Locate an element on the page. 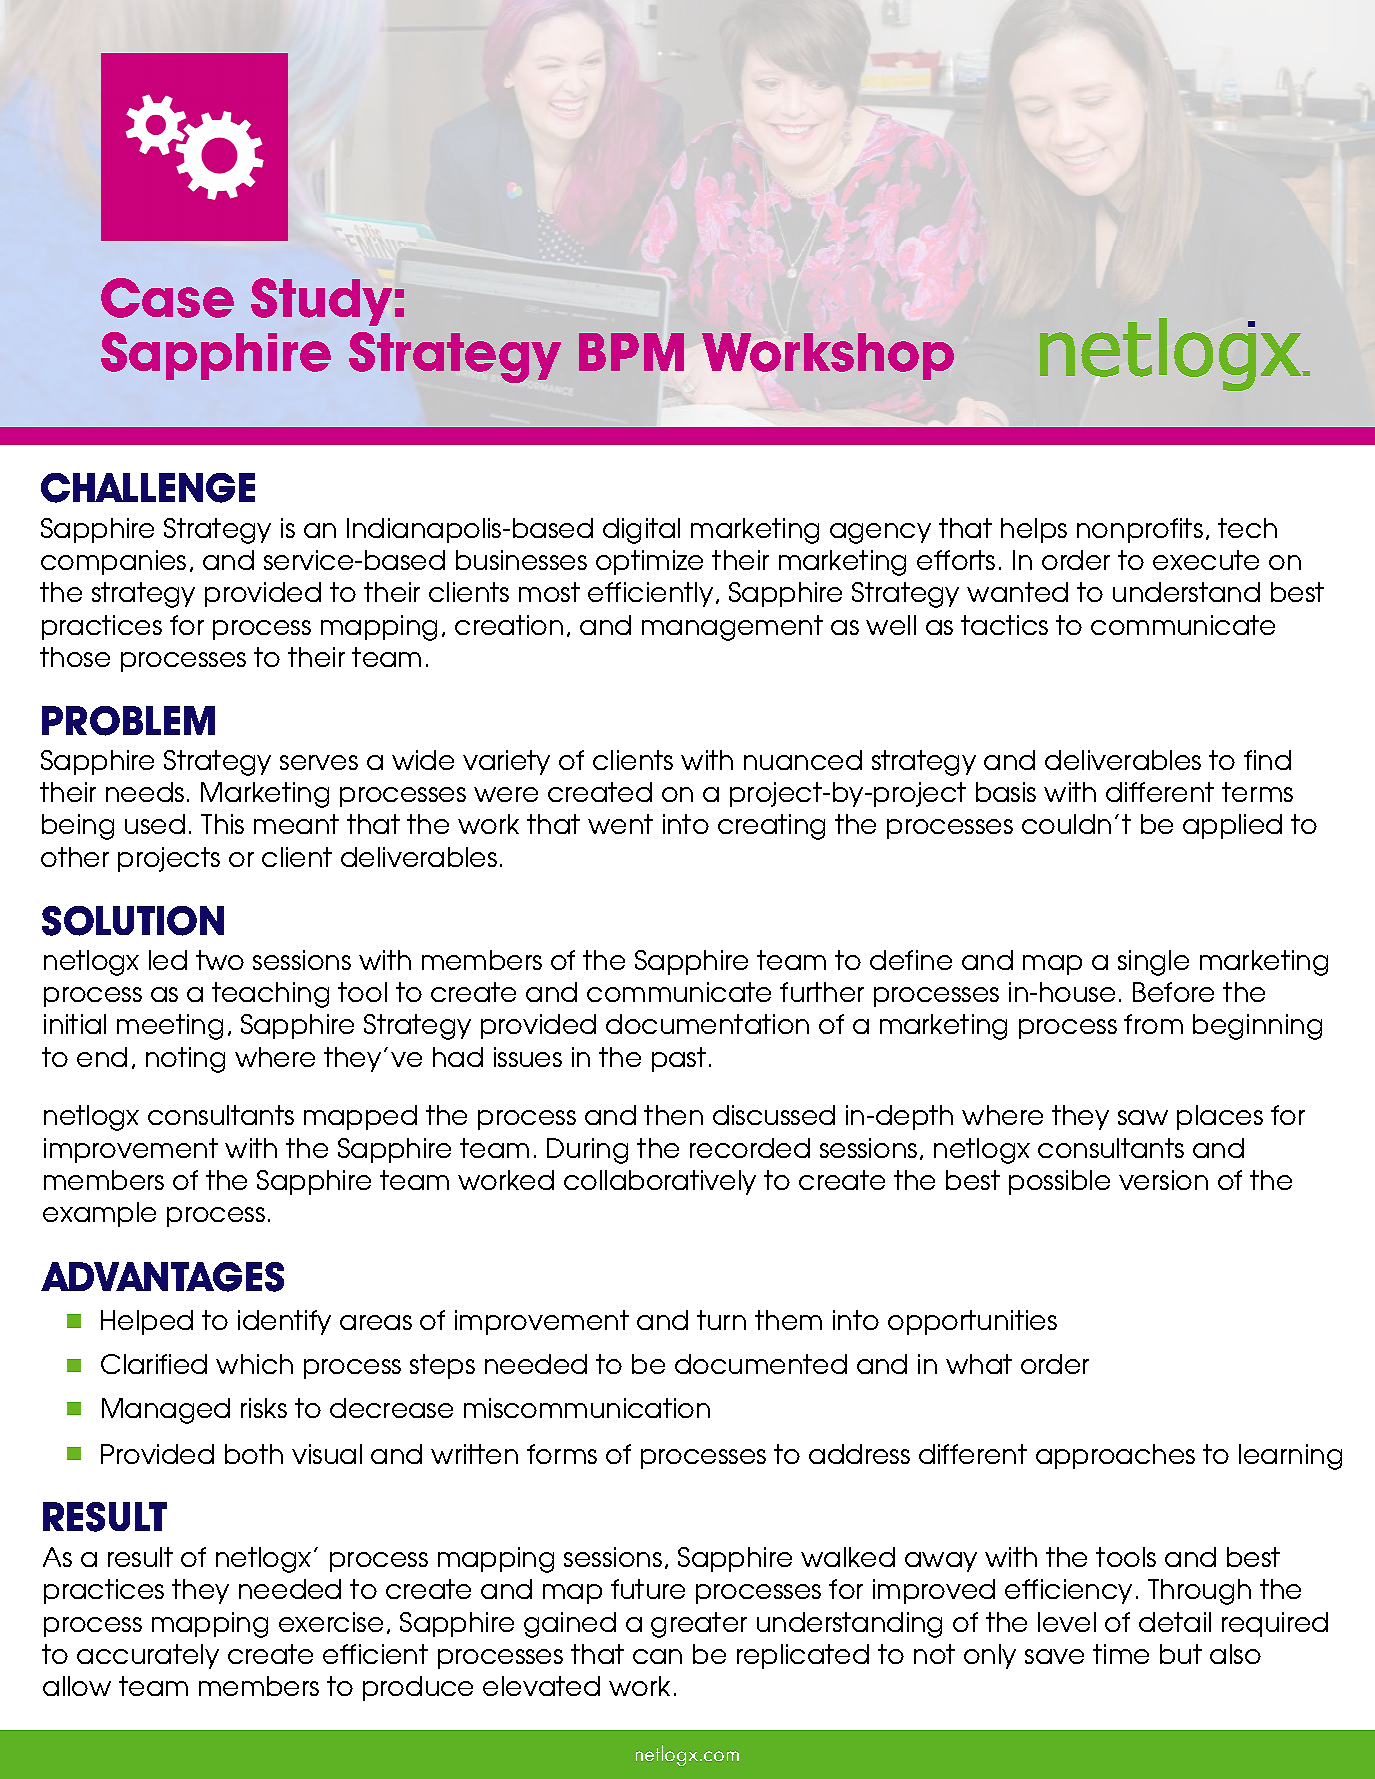 The width and height of the image is (1375, 1779). can is located at coordinates (657, 1656).
